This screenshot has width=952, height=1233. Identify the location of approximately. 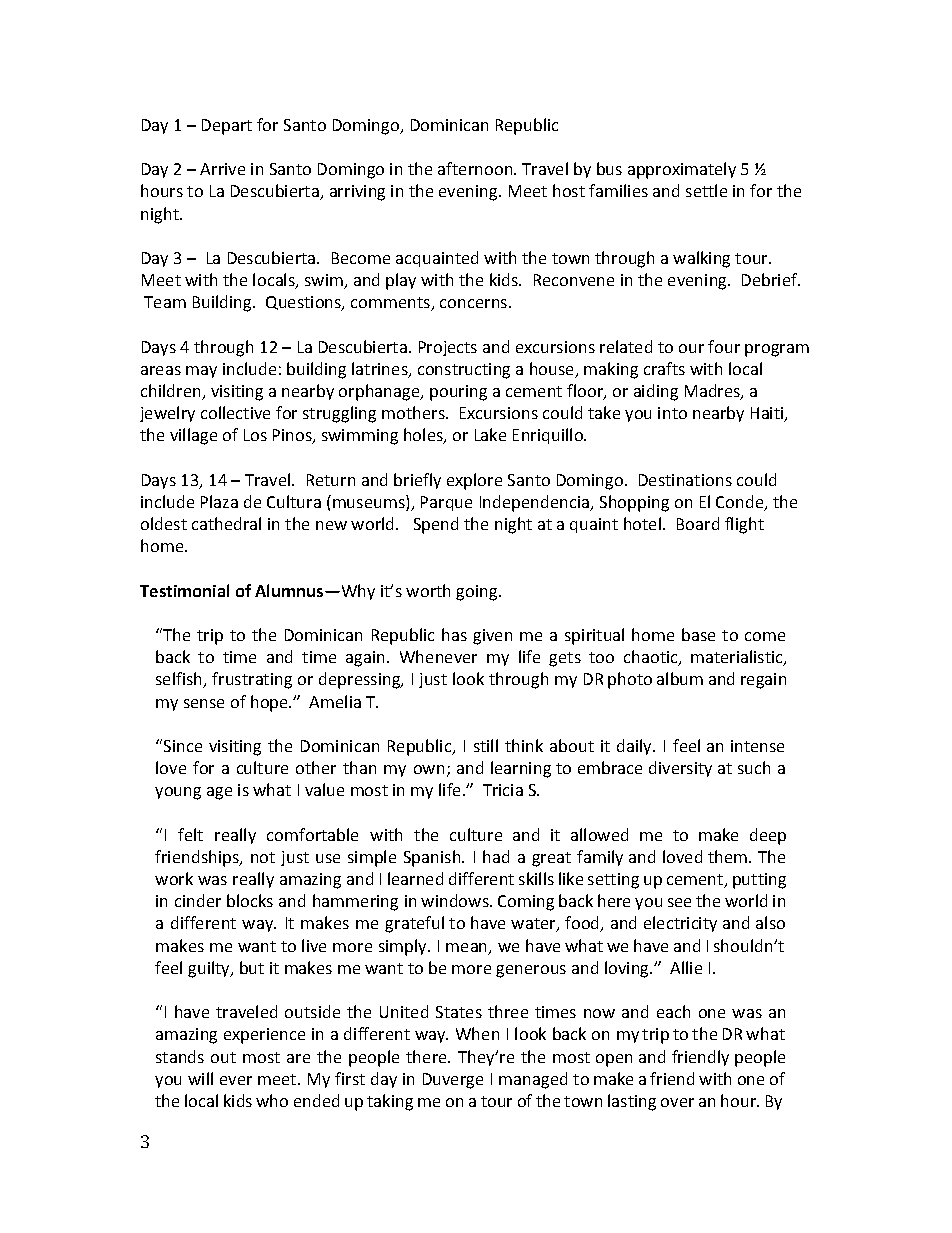
(682, 170).
